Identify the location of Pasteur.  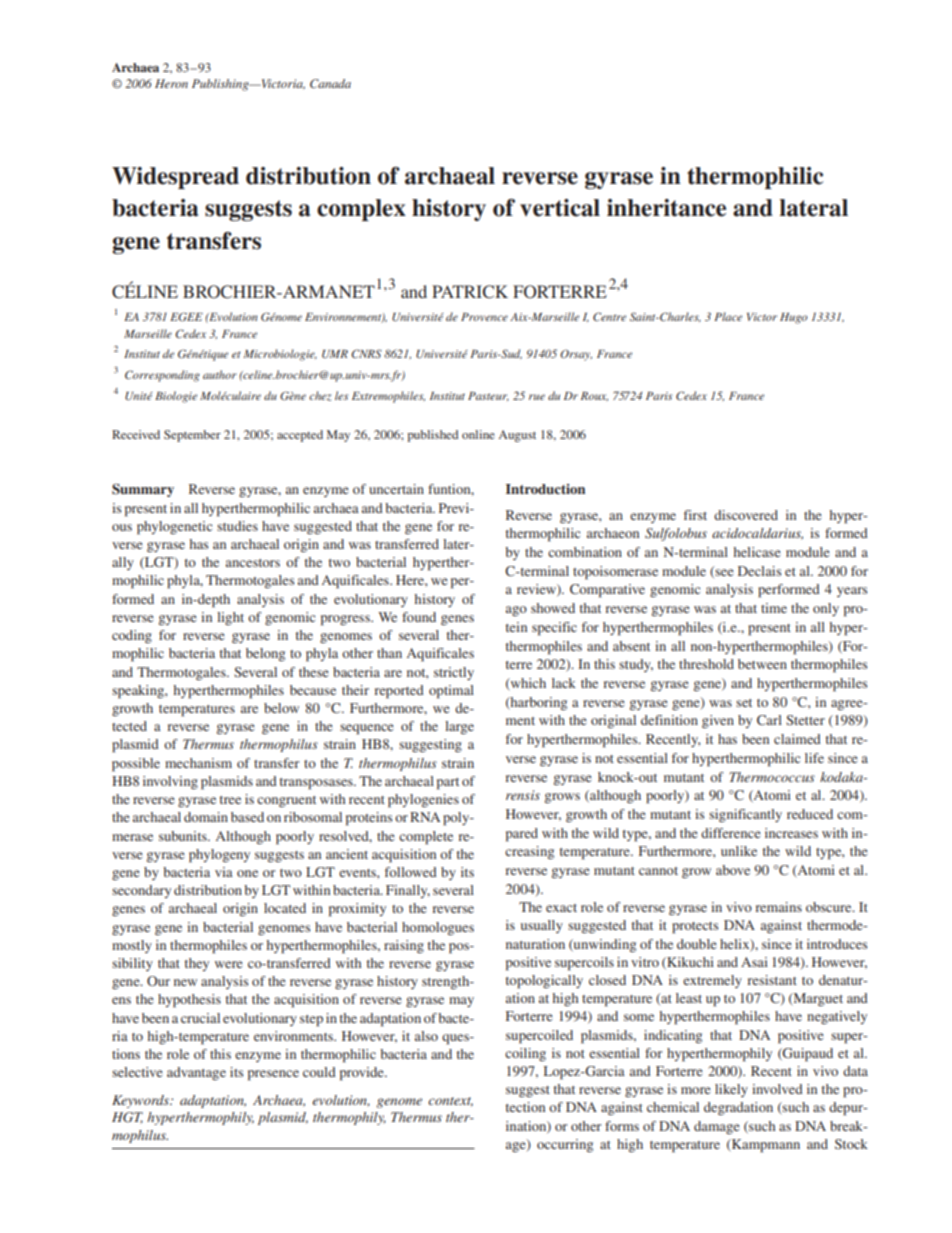
(488, 396).
